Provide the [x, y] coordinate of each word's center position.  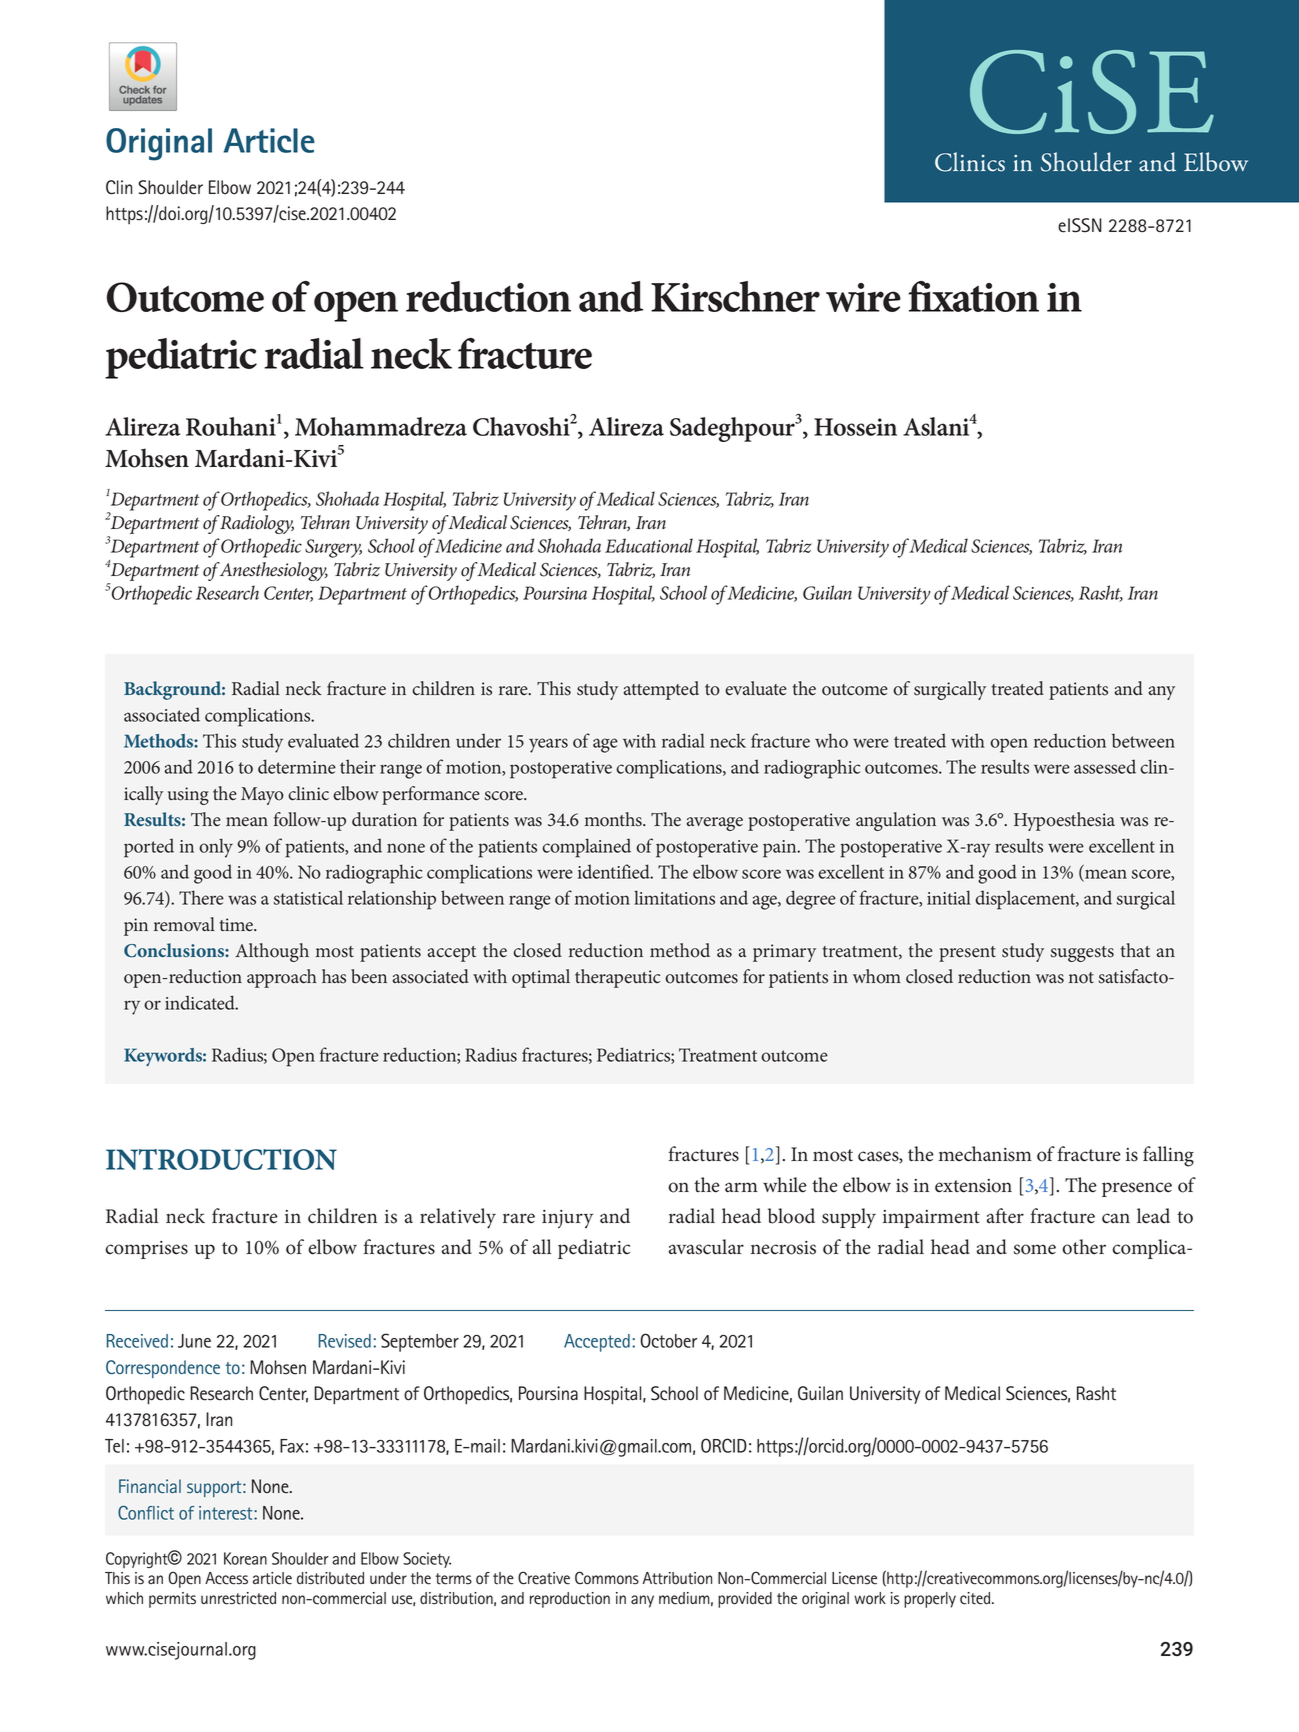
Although [272, 952]
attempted [661, 690]
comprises [147, 1250]
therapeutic [618, 978]
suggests [1082, 954]
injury [567, 1219]
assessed [1105, 766]
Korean [245, 1558]
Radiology [257, 524]
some [1035, 1249]
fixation [973, 296]
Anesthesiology [273, 571]
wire [863, 297]
